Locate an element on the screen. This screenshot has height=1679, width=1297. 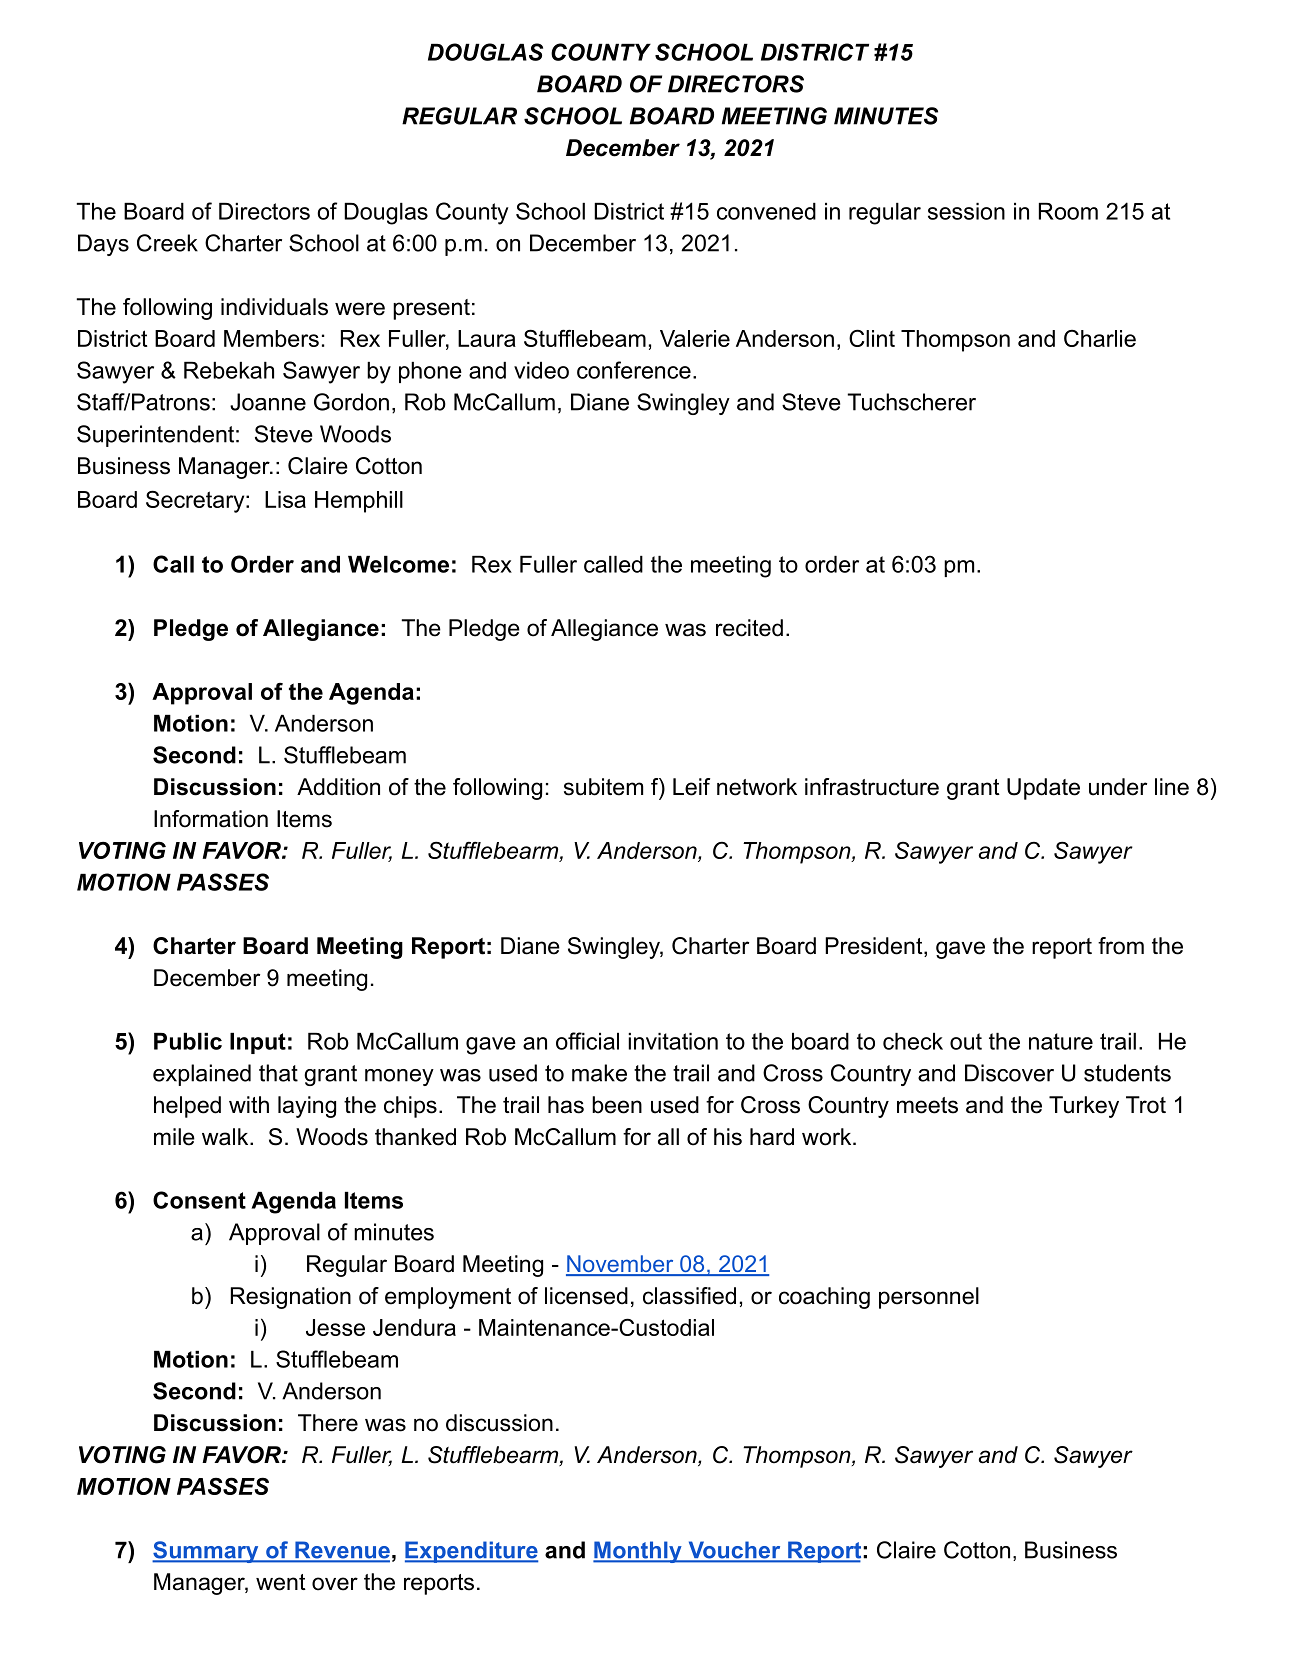
Update is located at coordinates (1043, 789).
